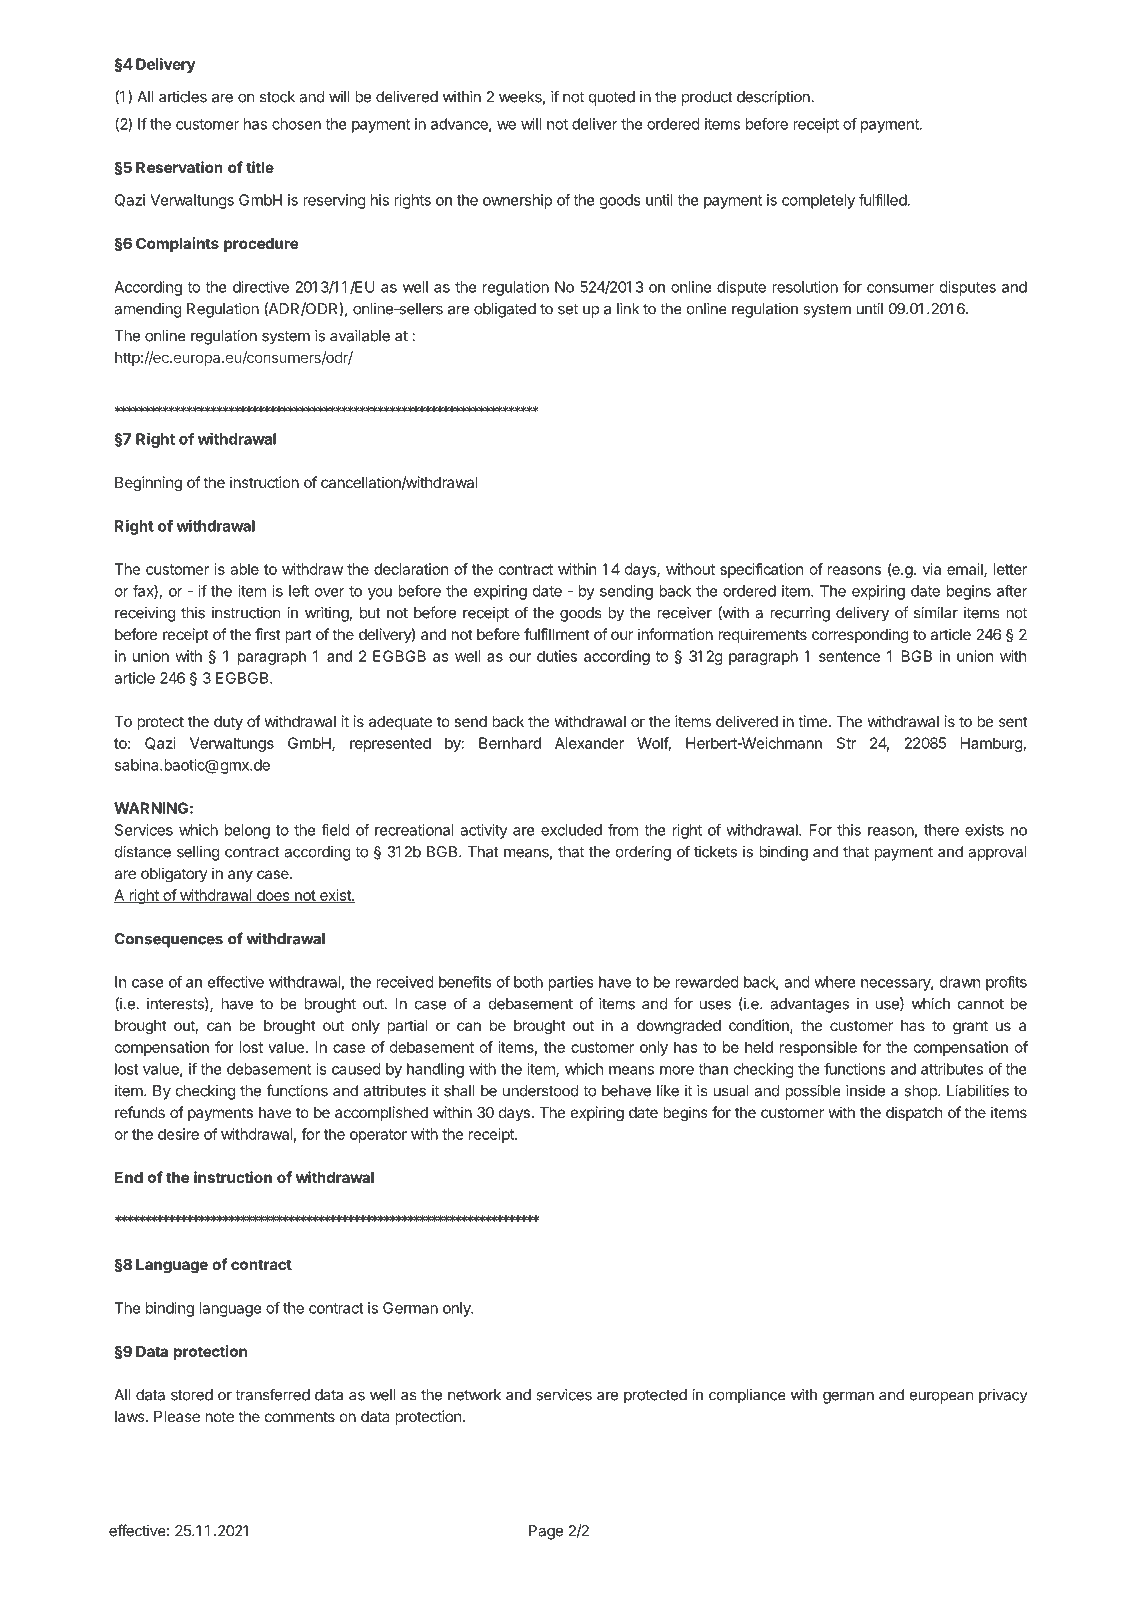 This page has height=1613, width=1141. Describe the element at coordinates (871, 1532) in the page. I see `powered` at that location.
